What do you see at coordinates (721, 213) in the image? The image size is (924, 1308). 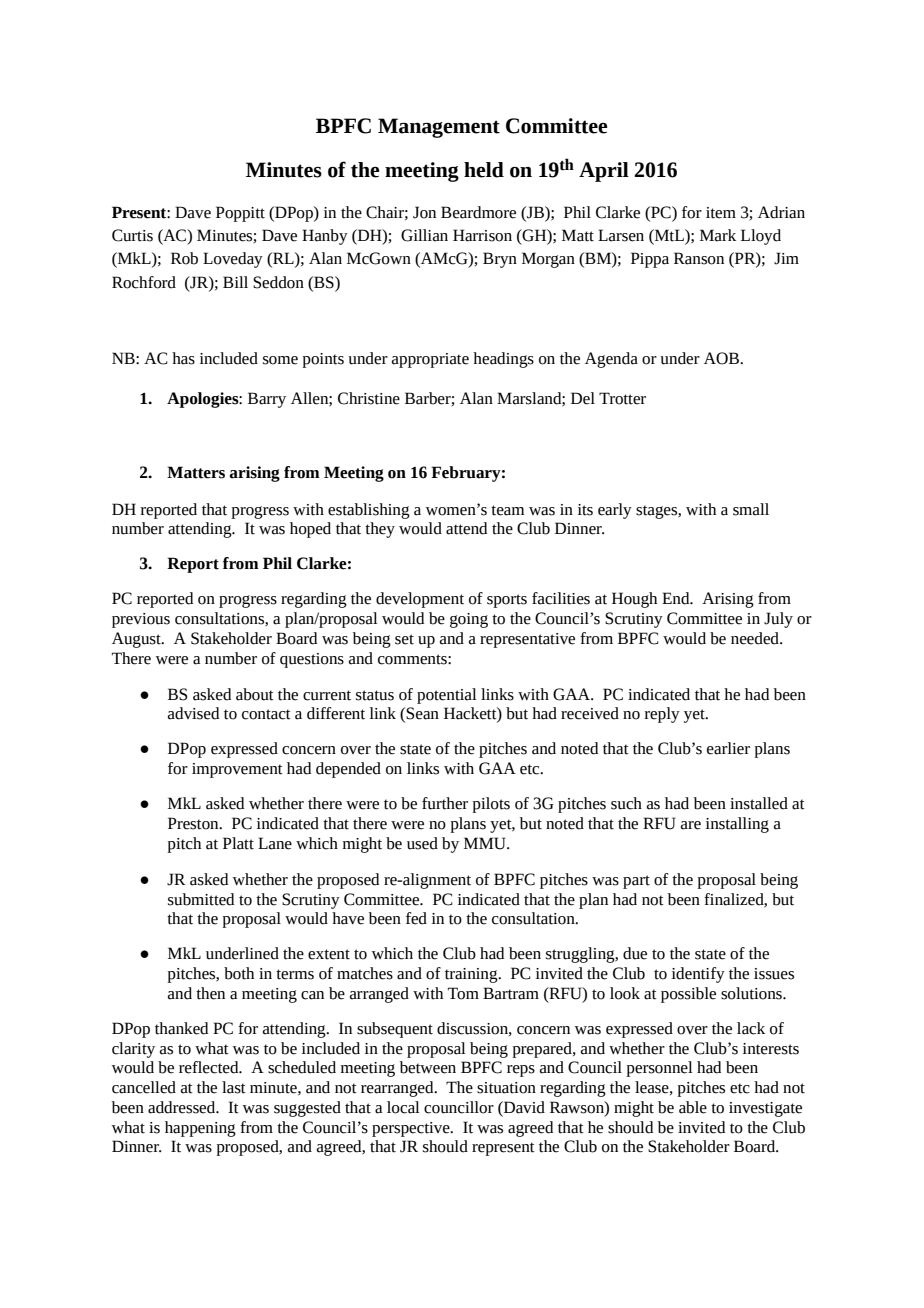 I see `item` at bounding box center [721, 213].
